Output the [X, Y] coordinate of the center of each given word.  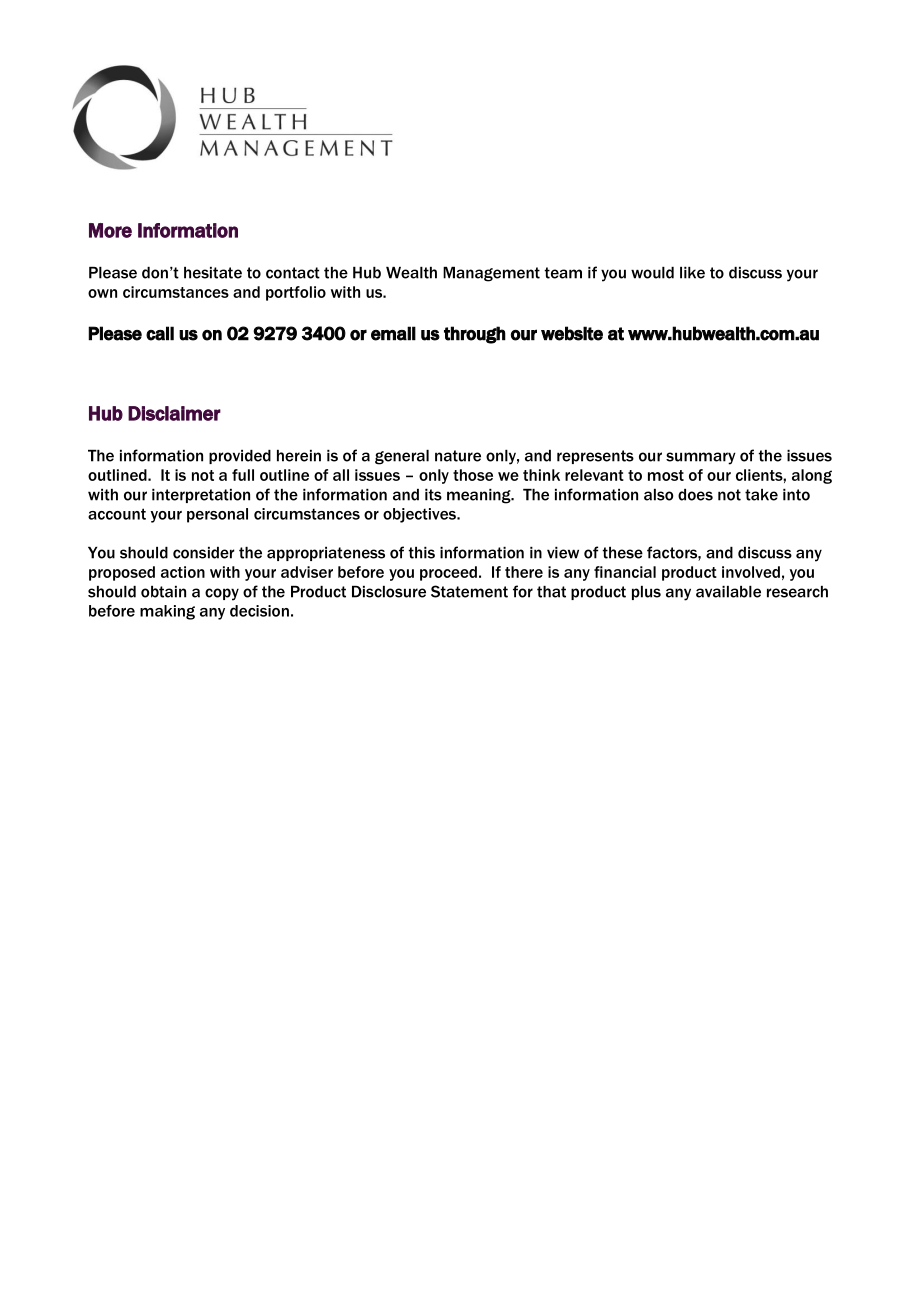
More [110, 230]
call [160, 333]
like [692, 273]
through [475, 335]
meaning [480, 496]
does [695, 495]
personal [217, 515]
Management [491, 274]
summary [701, 458]
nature [458, 456]
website [572, 333]
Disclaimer [174, 413]
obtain [163, 592]
